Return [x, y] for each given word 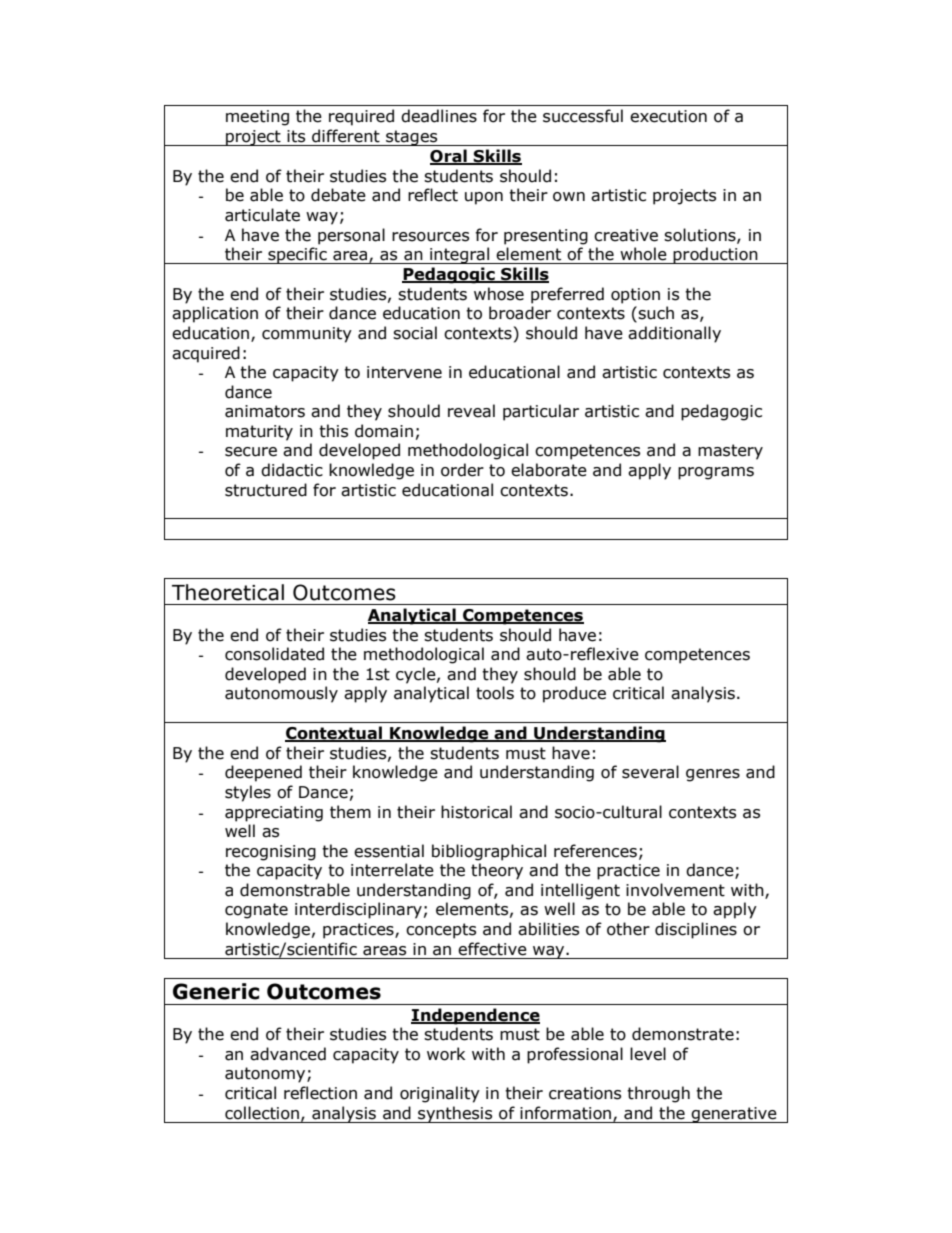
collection [262, 1113]
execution [668, 116]
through [658, 1094]
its [296, 136]
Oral [449, 157]
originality [440, 1094]
